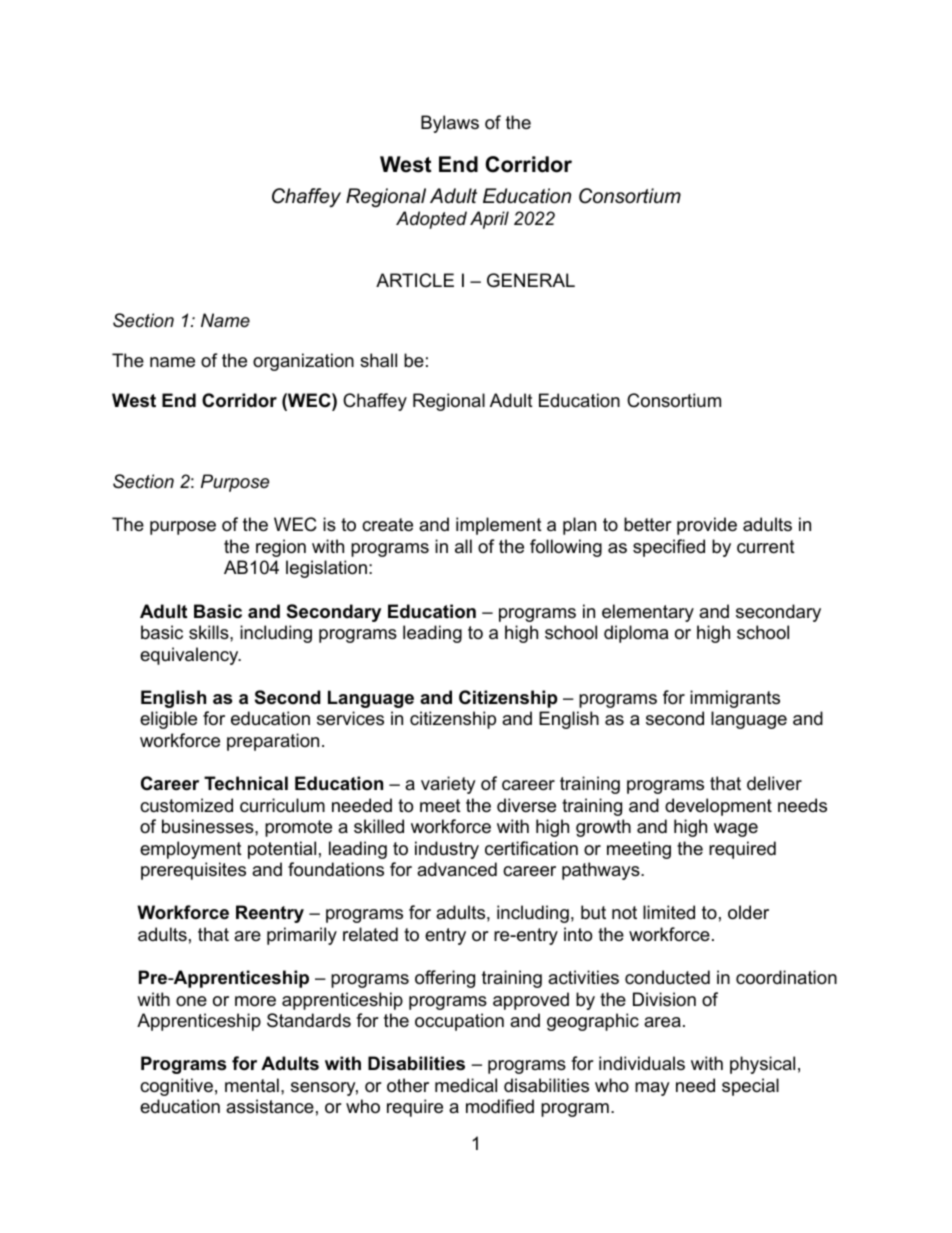 The height and width of the document is (1233, 952). Describe the element at coordinates (450, 124) in the document. I see `Bylaws` at that location.
